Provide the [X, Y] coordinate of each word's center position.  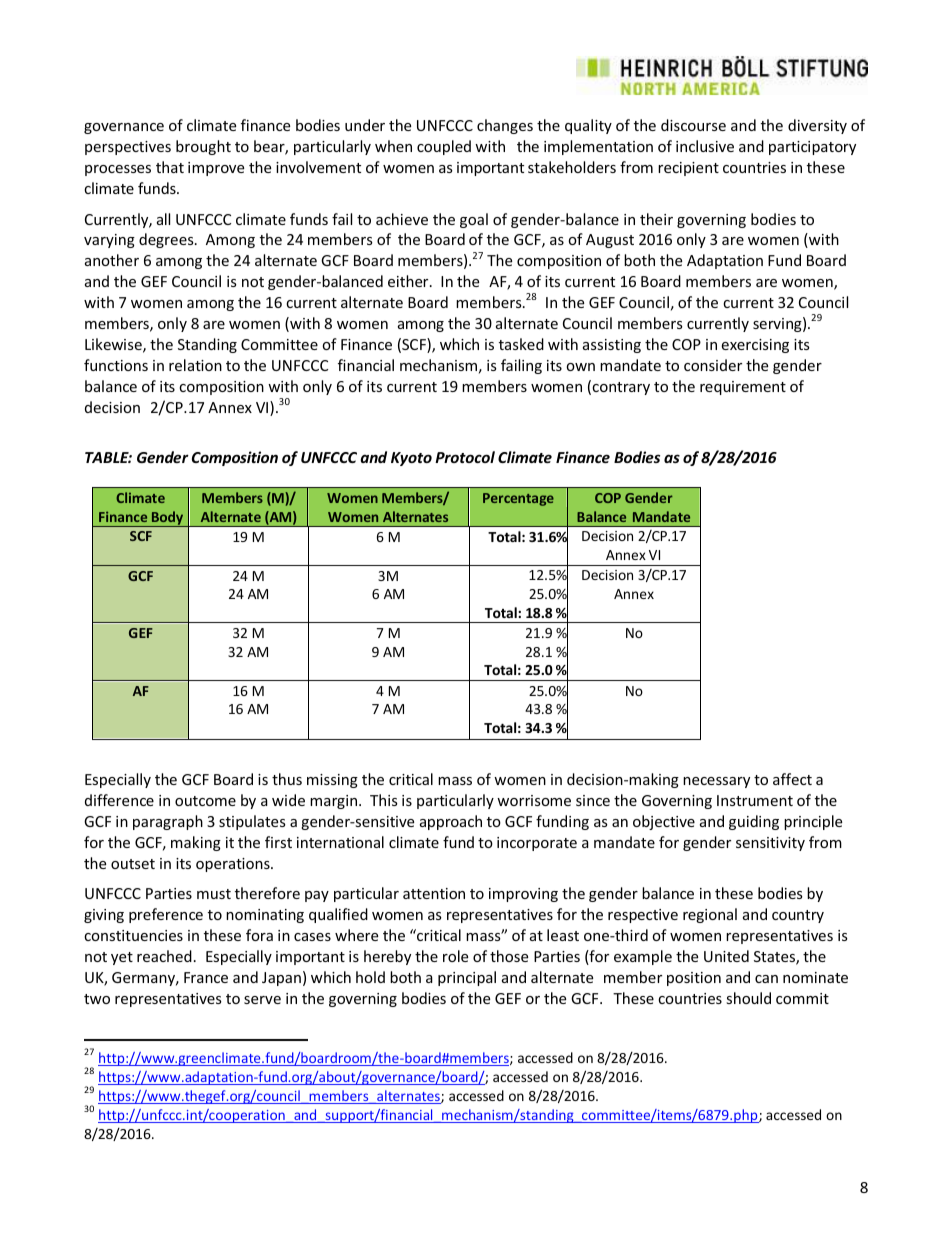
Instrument [755, 800]
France [206, 977]
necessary [716, 782]
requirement [743, 388]
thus [287, 779]
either [409, 281]
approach [451, 822]
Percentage [518, 499]
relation [195, 365]
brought [203, 147]
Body [168, 519]
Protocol [465, 457]
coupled [444, 147]
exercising [755, 346]
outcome [205, 801]
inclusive [705, 146]
